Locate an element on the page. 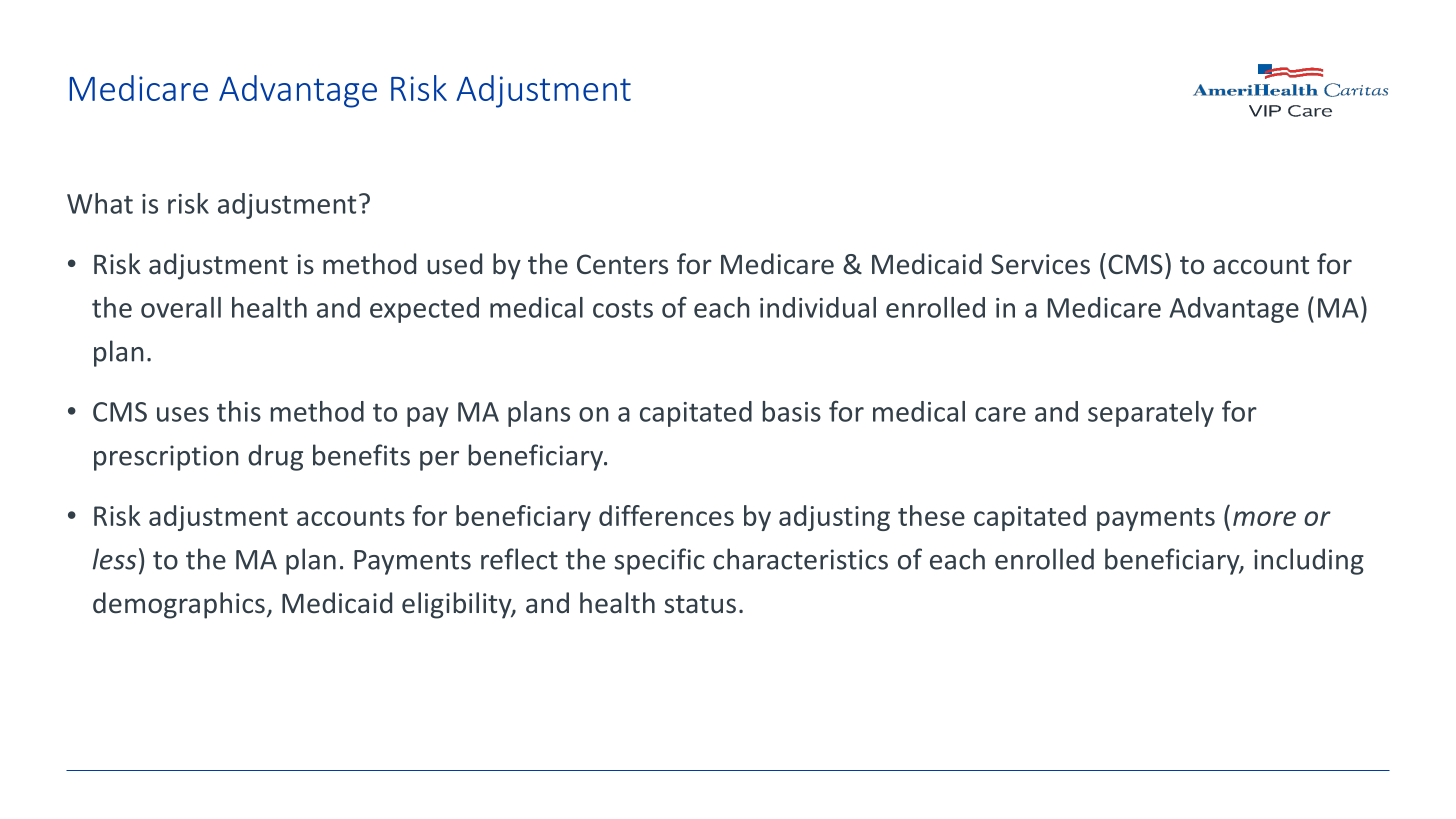 This page has height=819, width=1456. demographics is located at coordinates (179, 605).
